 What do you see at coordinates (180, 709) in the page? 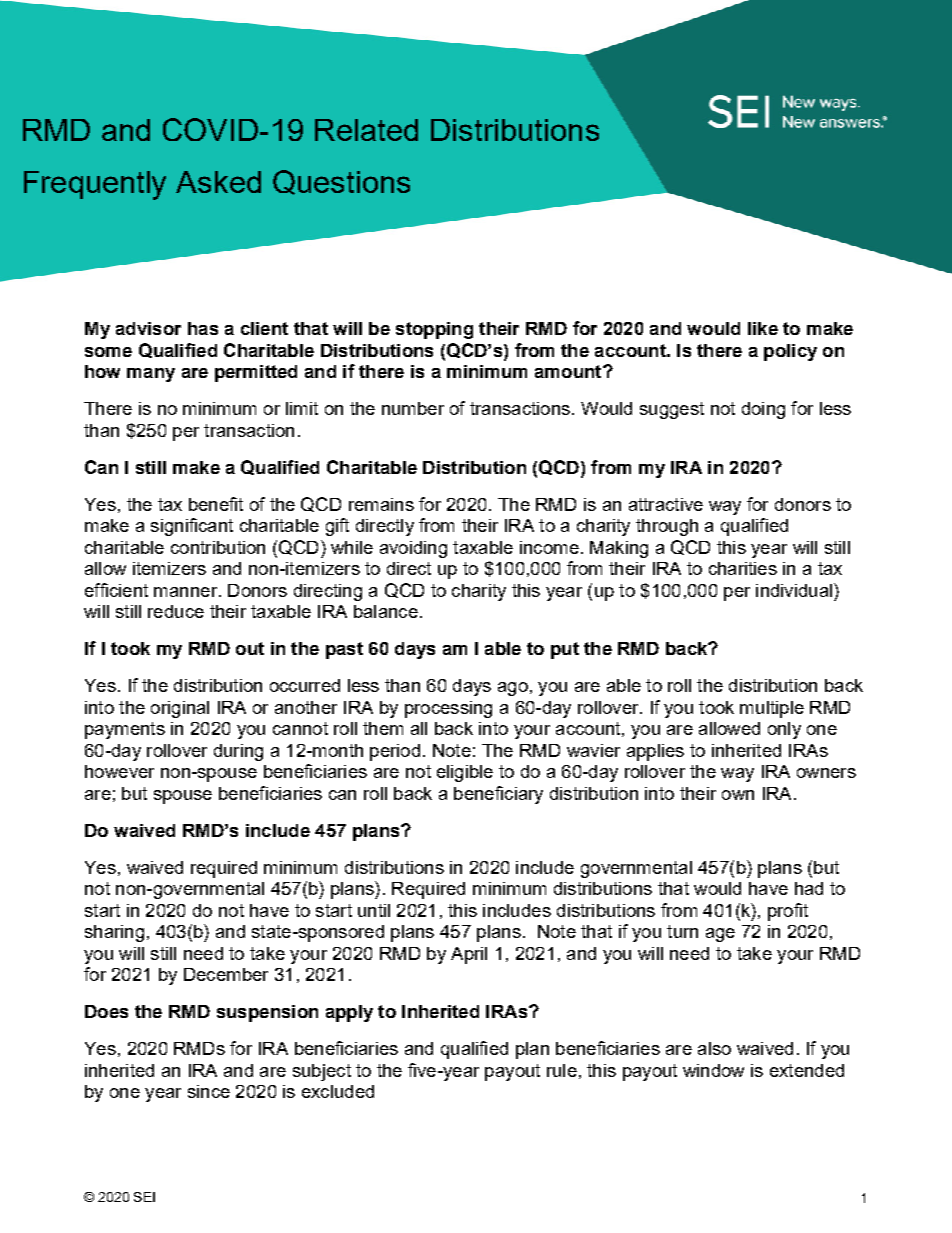
I see `original` at bounding box center [180, 709].
